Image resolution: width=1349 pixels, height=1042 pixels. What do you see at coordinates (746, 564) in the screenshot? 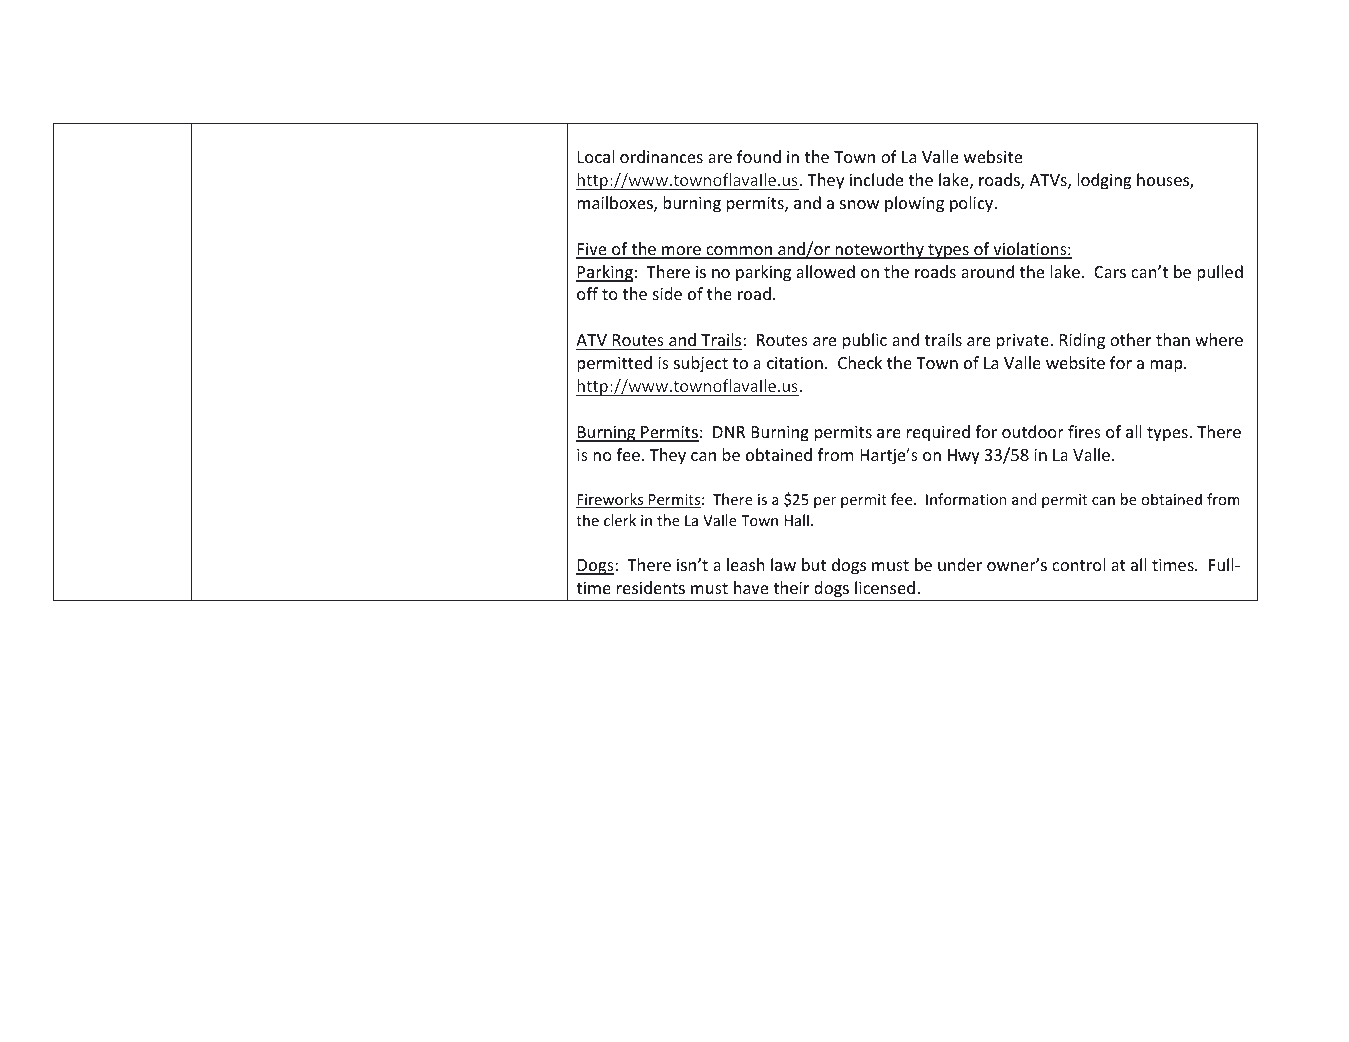
I see `leash` at bounding box center [746, 564].
